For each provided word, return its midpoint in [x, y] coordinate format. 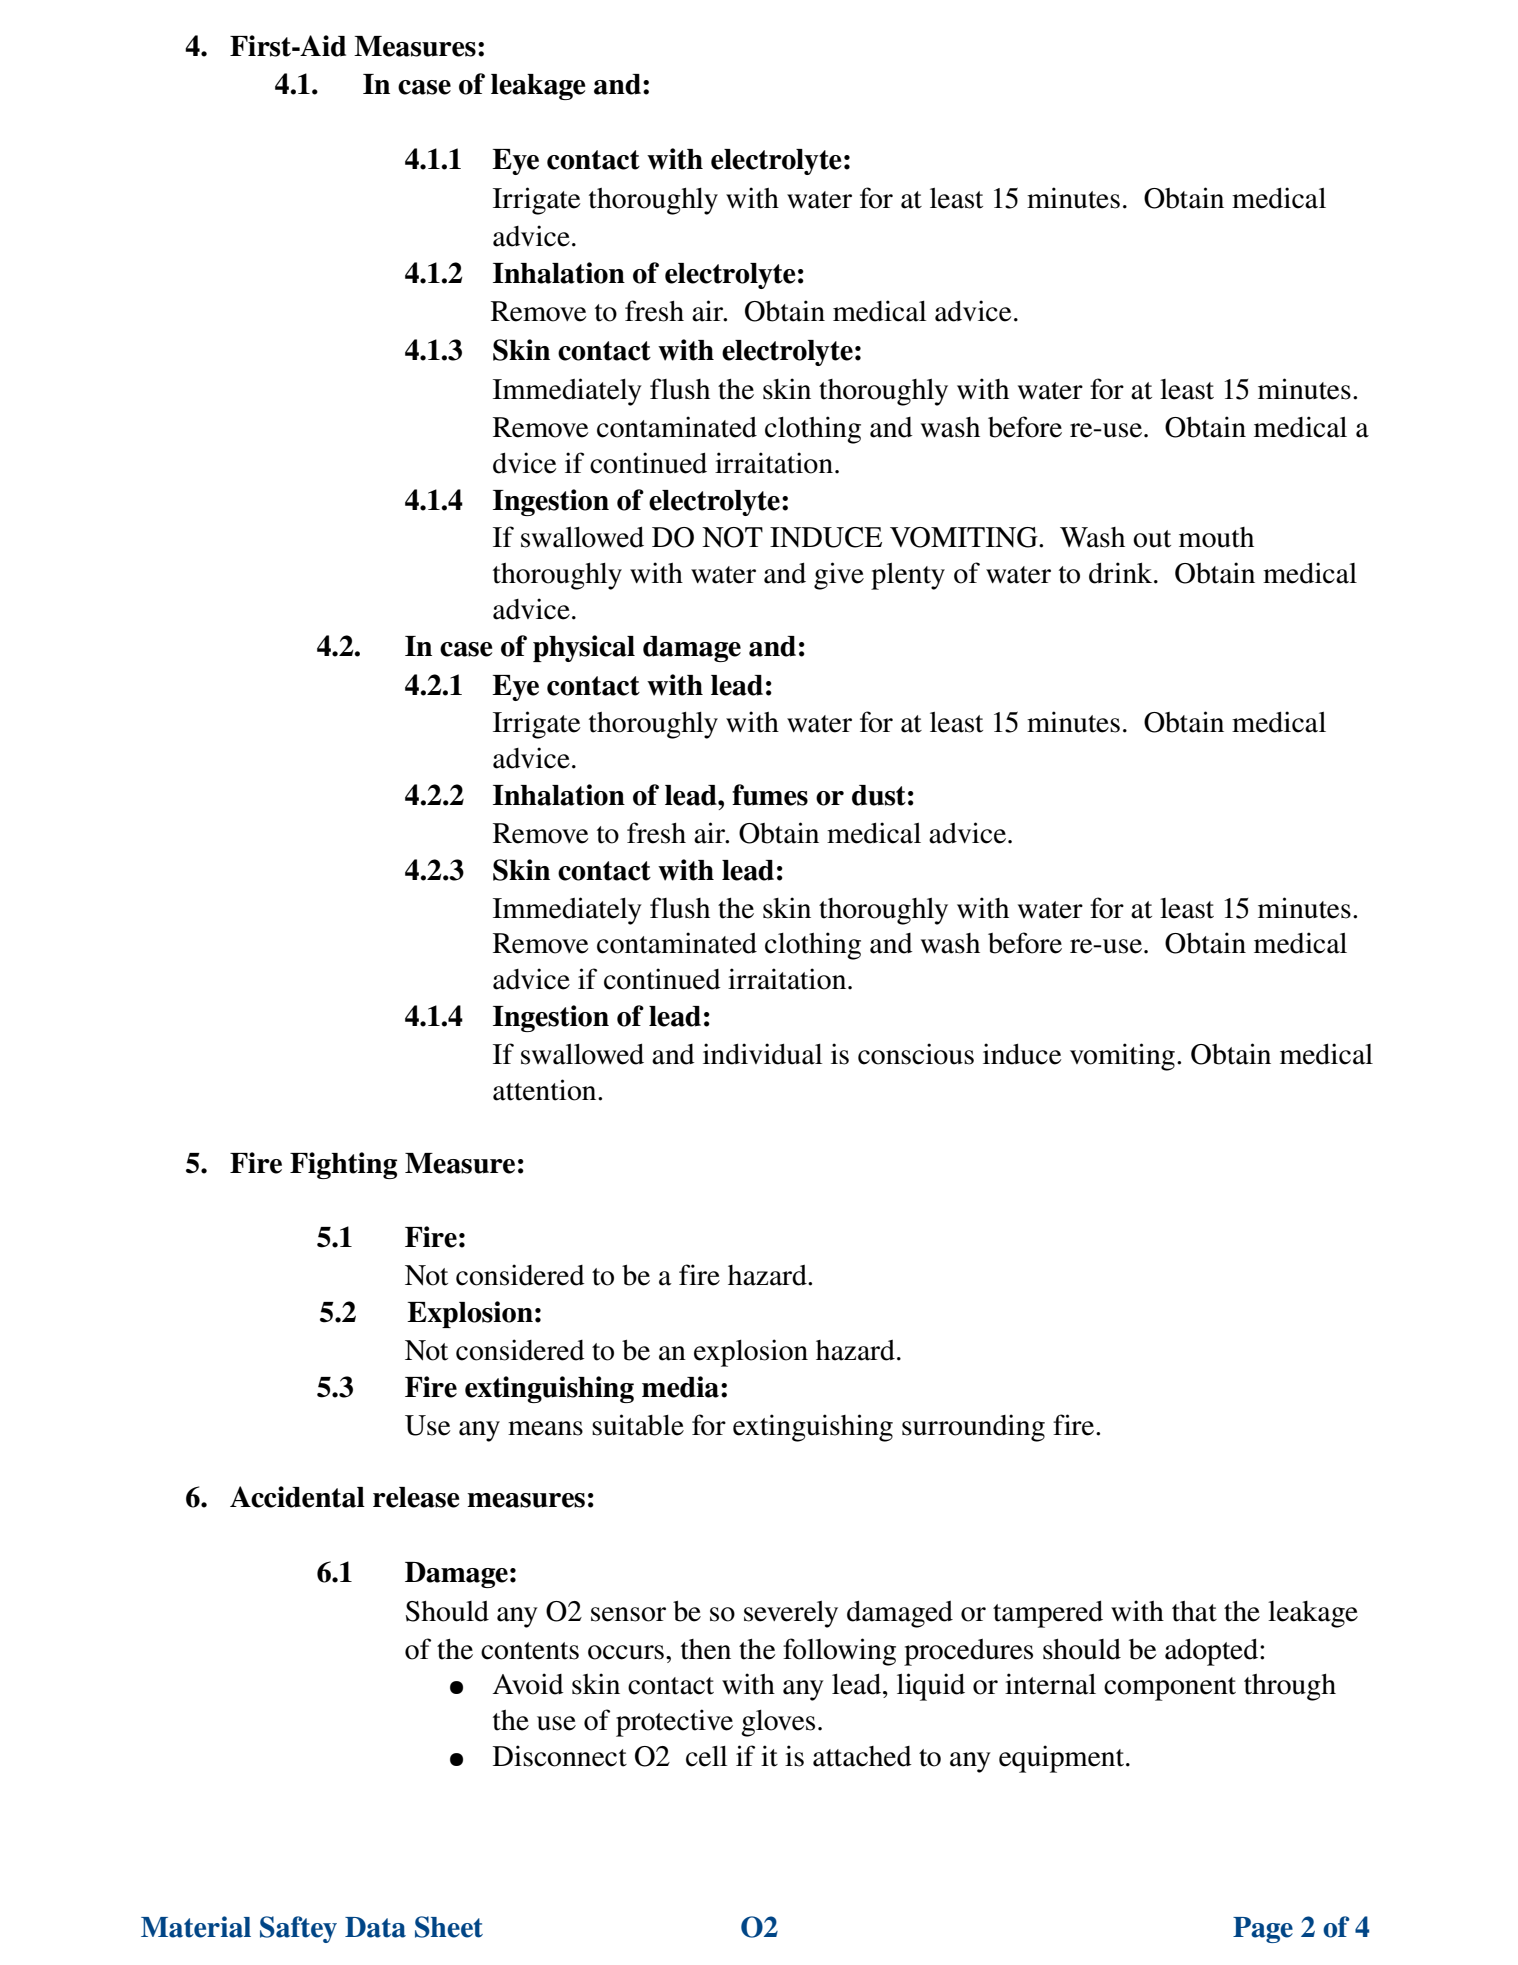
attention [546, 1090]
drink [1122, 573]
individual [762, 1054]
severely [791, 1614]
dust [879, 795]
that [1194, 1611]
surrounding [973, 1428]
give [839, 576]
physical [584, 648]
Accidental [297, 1497]
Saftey [298, 1929]
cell [706, 1756]
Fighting [343, 1165]
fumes [770, 795]
